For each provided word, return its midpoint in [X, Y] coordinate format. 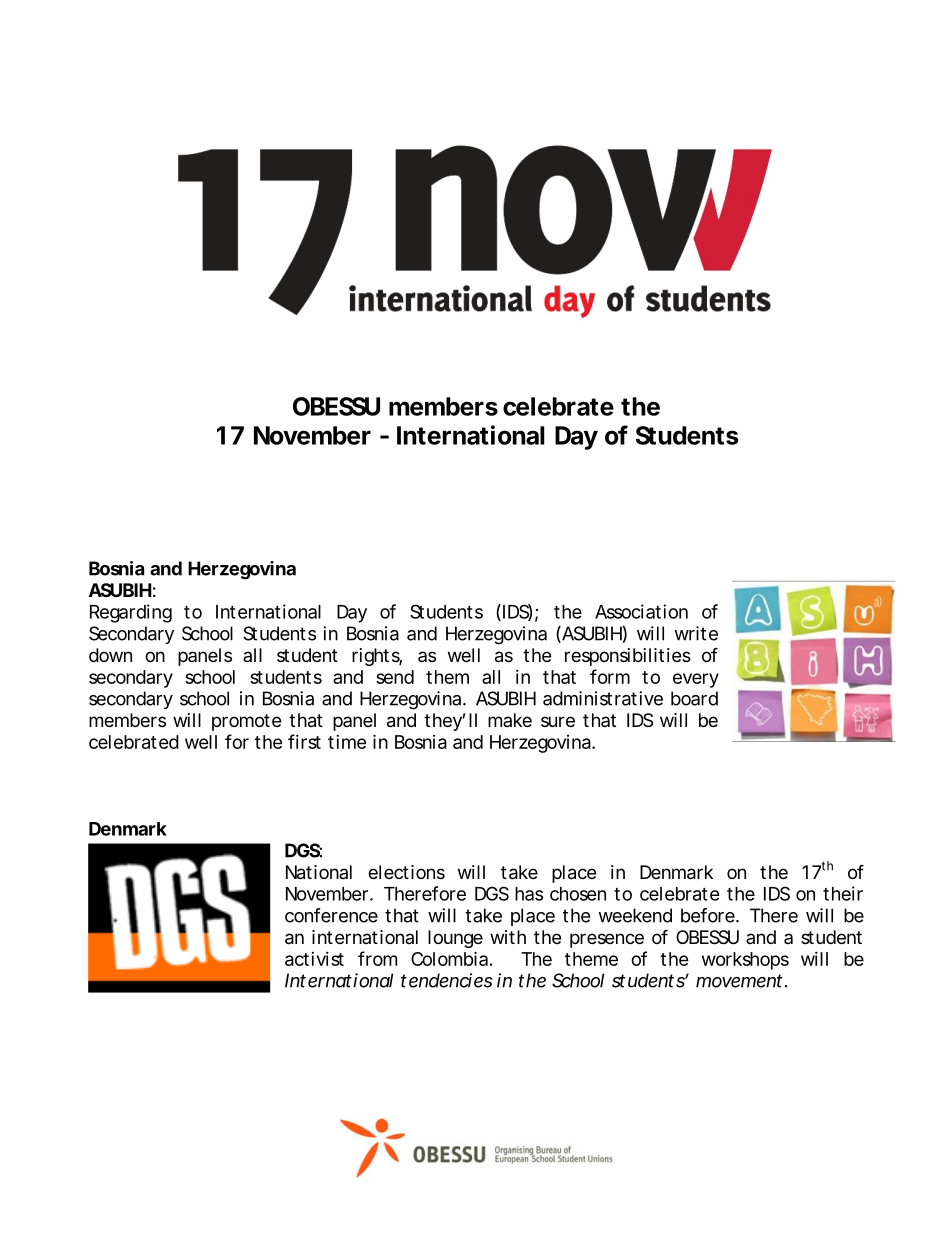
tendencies [446, 980]
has [529, 894]
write [696, 633]
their [843, 893]
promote [246, 722]
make [510, 720]
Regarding [131, 613]
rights [377, 657]
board [694, 698]
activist [314, 959]
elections [406, 872]
